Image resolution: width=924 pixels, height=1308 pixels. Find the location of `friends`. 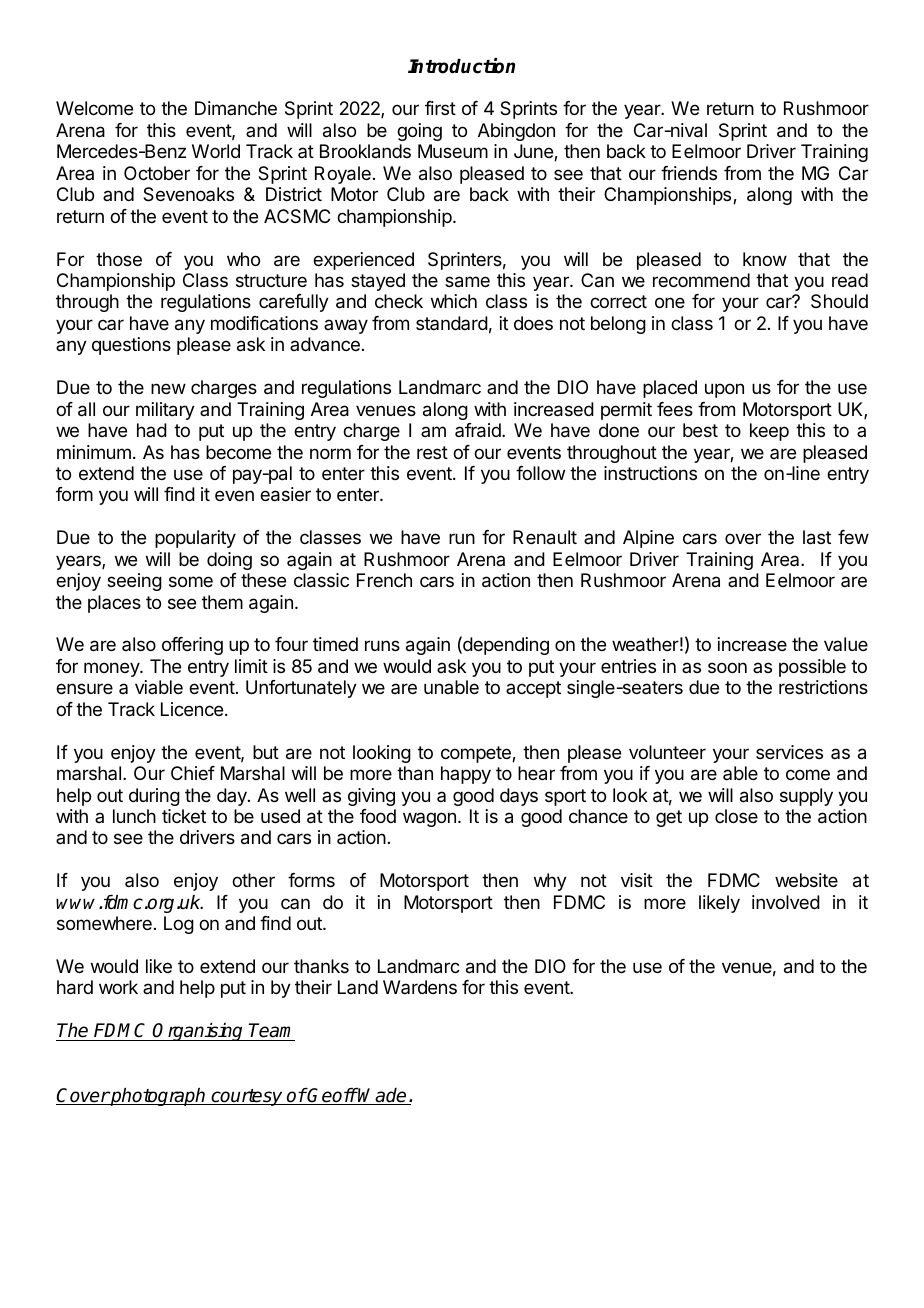

friends is located at coordinates (689, 173).
